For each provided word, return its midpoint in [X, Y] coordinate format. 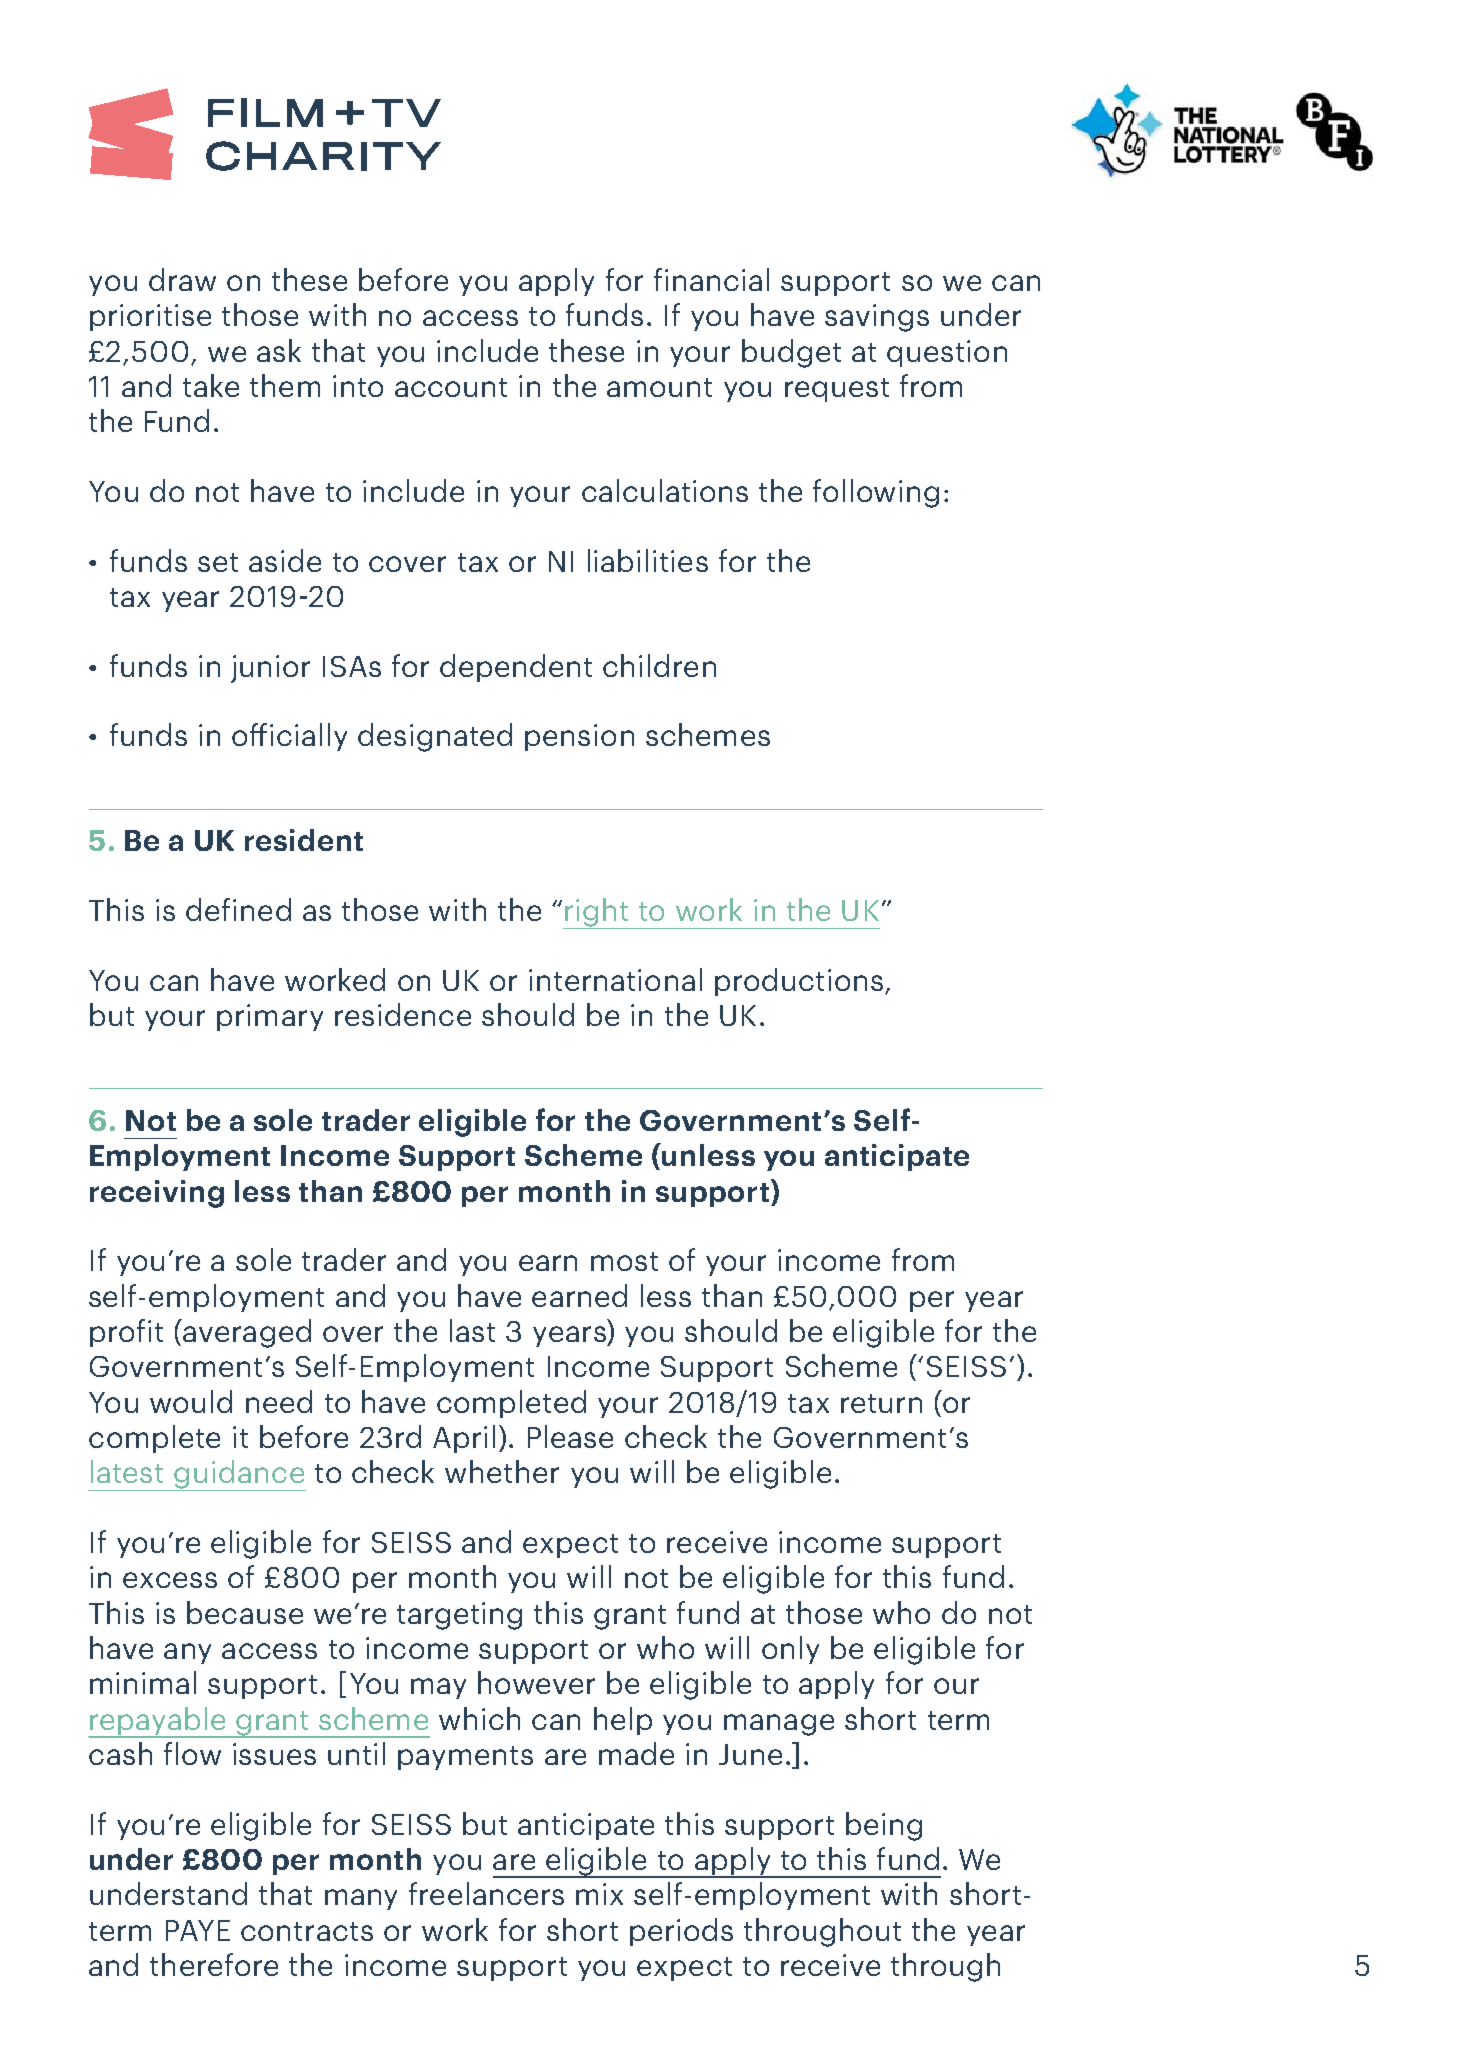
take [211, 385]
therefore [214, 1964]
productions [799, 982]
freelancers [486, 1893]
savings [877, 318]
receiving [157, 1194]
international [615, 979]
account [451, 387]
